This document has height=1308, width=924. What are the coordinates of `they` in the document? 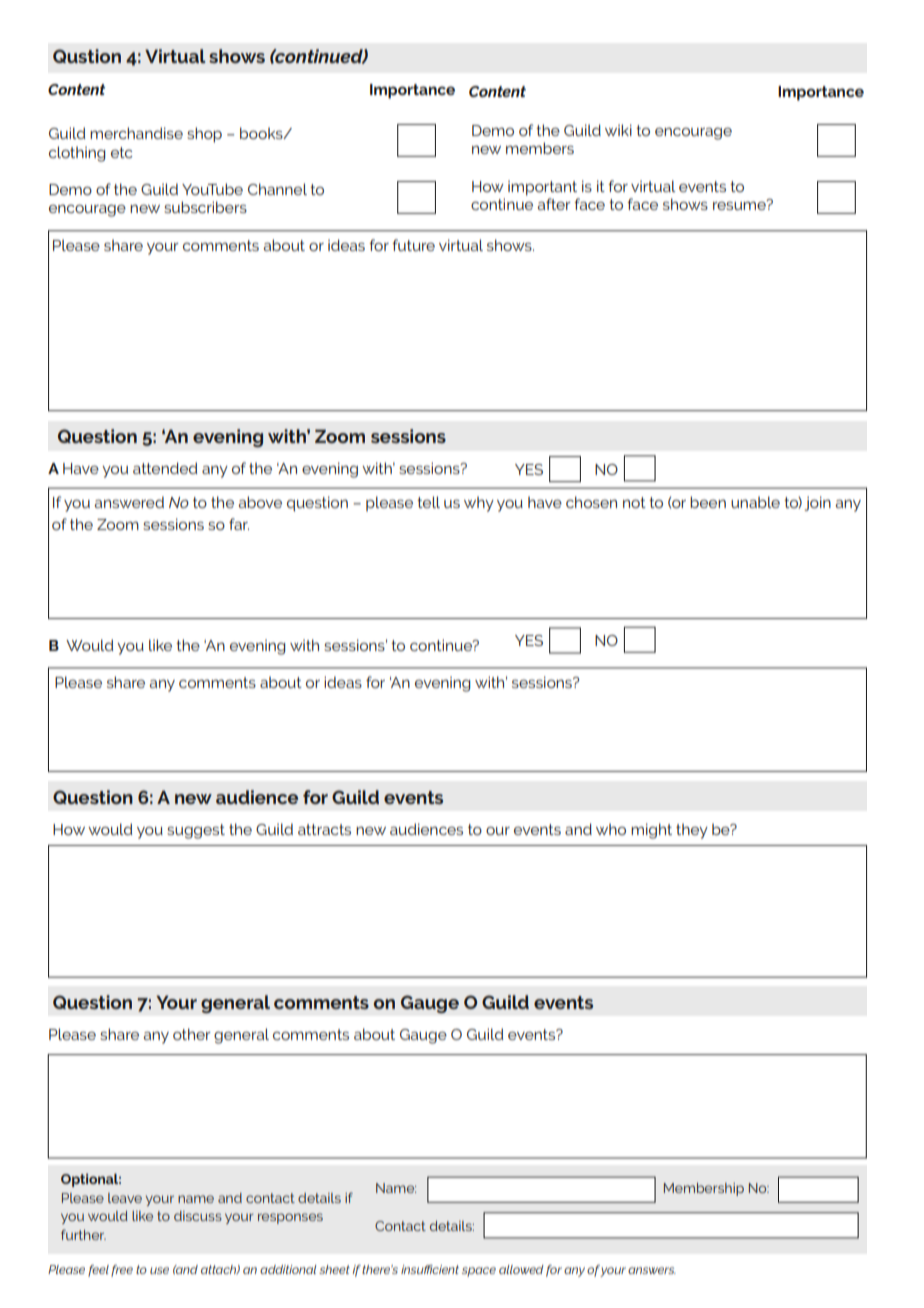 It's located at (692, 831).
